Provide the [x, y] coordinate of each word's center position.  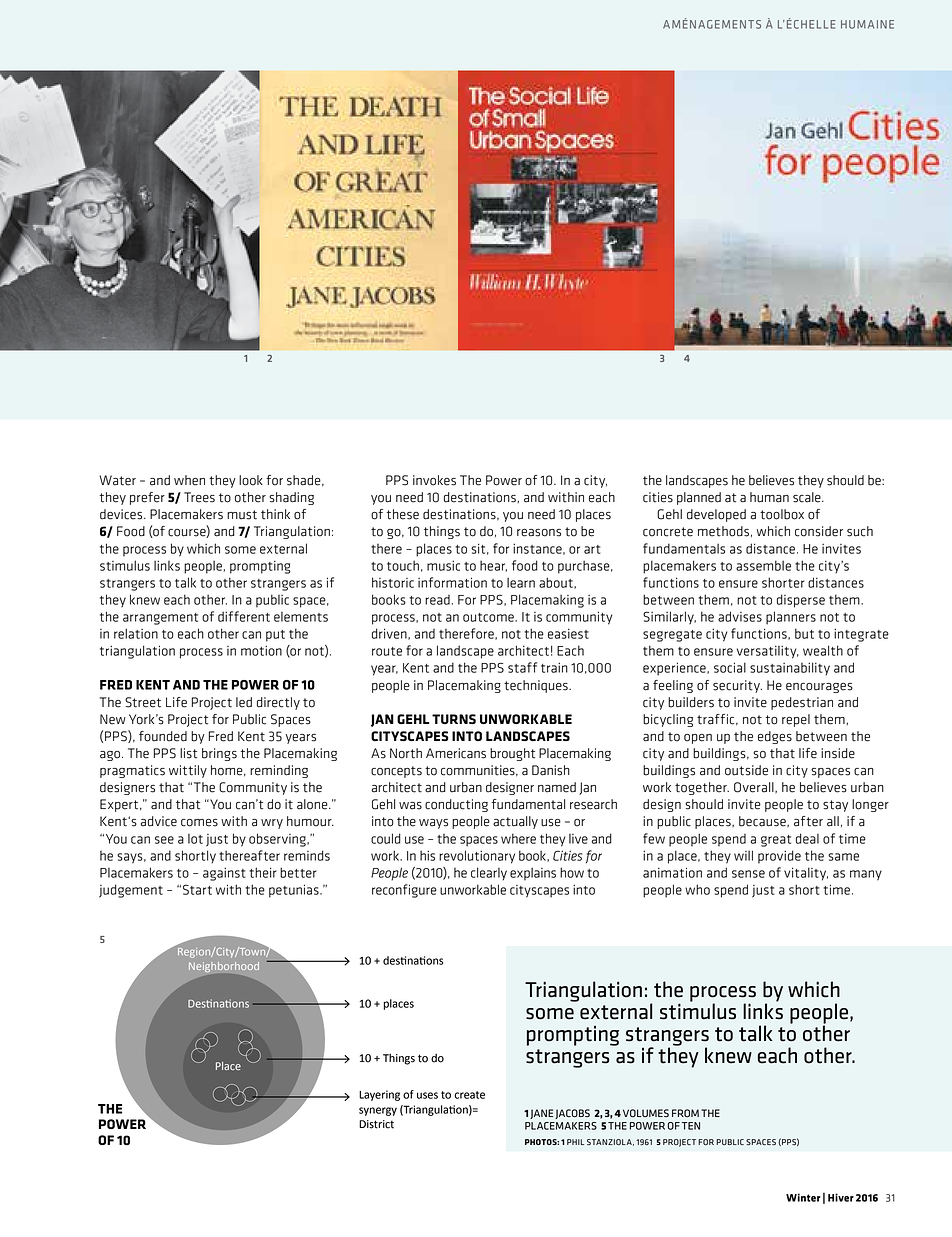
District [376, 1124]
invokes [434, 480]
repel [796, 720]
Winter [803, 1197]
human [769, 497]
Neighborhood [224, 968]
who [697, 889]
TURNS [454, 719]
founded [163, 736]
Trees [199, 497]
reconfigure [404, 891]
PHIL [575, 1142]
